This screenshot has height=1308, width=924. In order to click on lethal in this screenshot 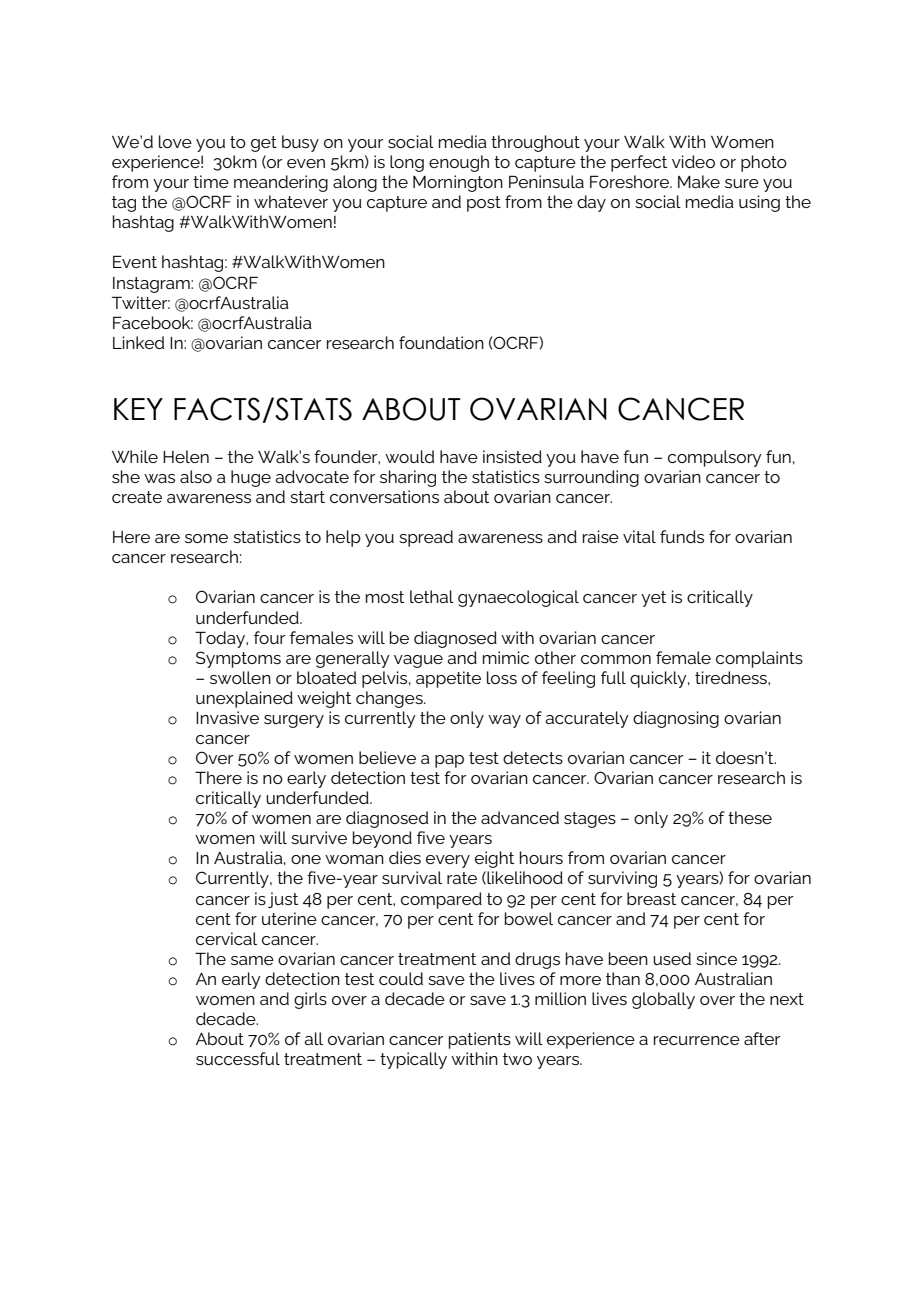, I will do `click(432, 596)`.
